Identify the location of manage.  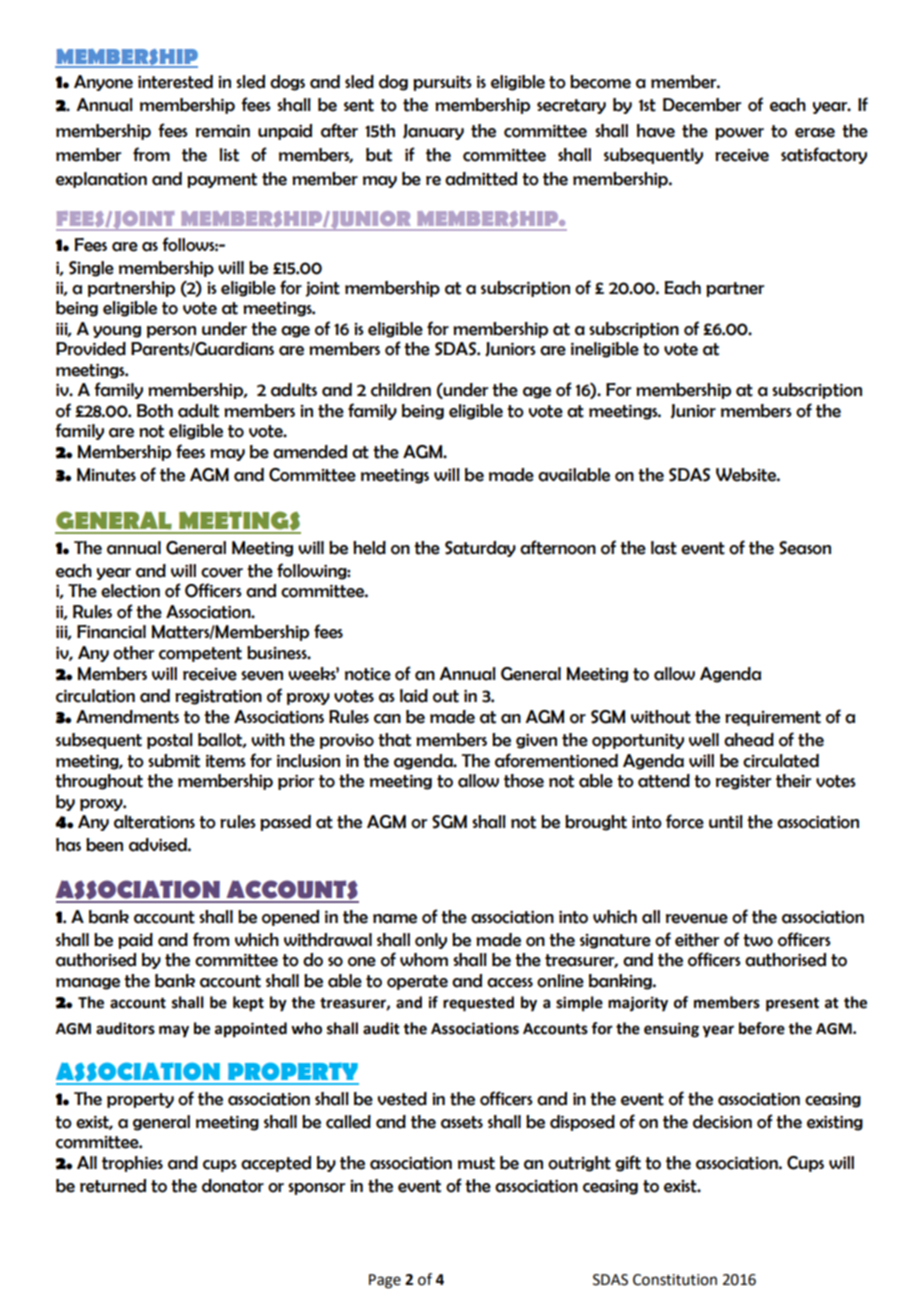
(88, 984).
